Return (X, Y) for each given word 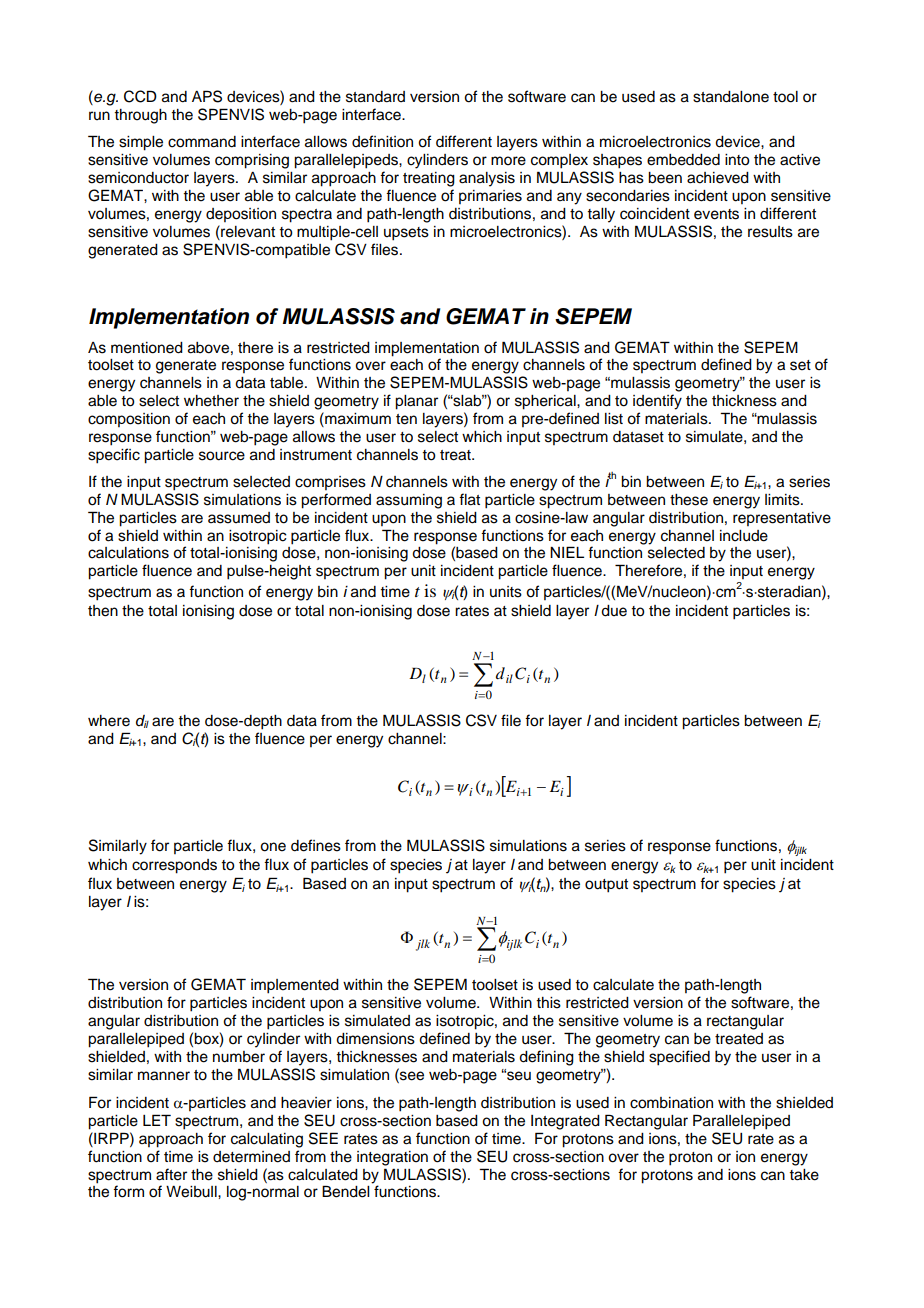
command (202, 142)
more (508, 161)
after (171, 1174)
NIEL (567, 552)
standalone (731, 97)
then (103, 611)
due (614, 611)
